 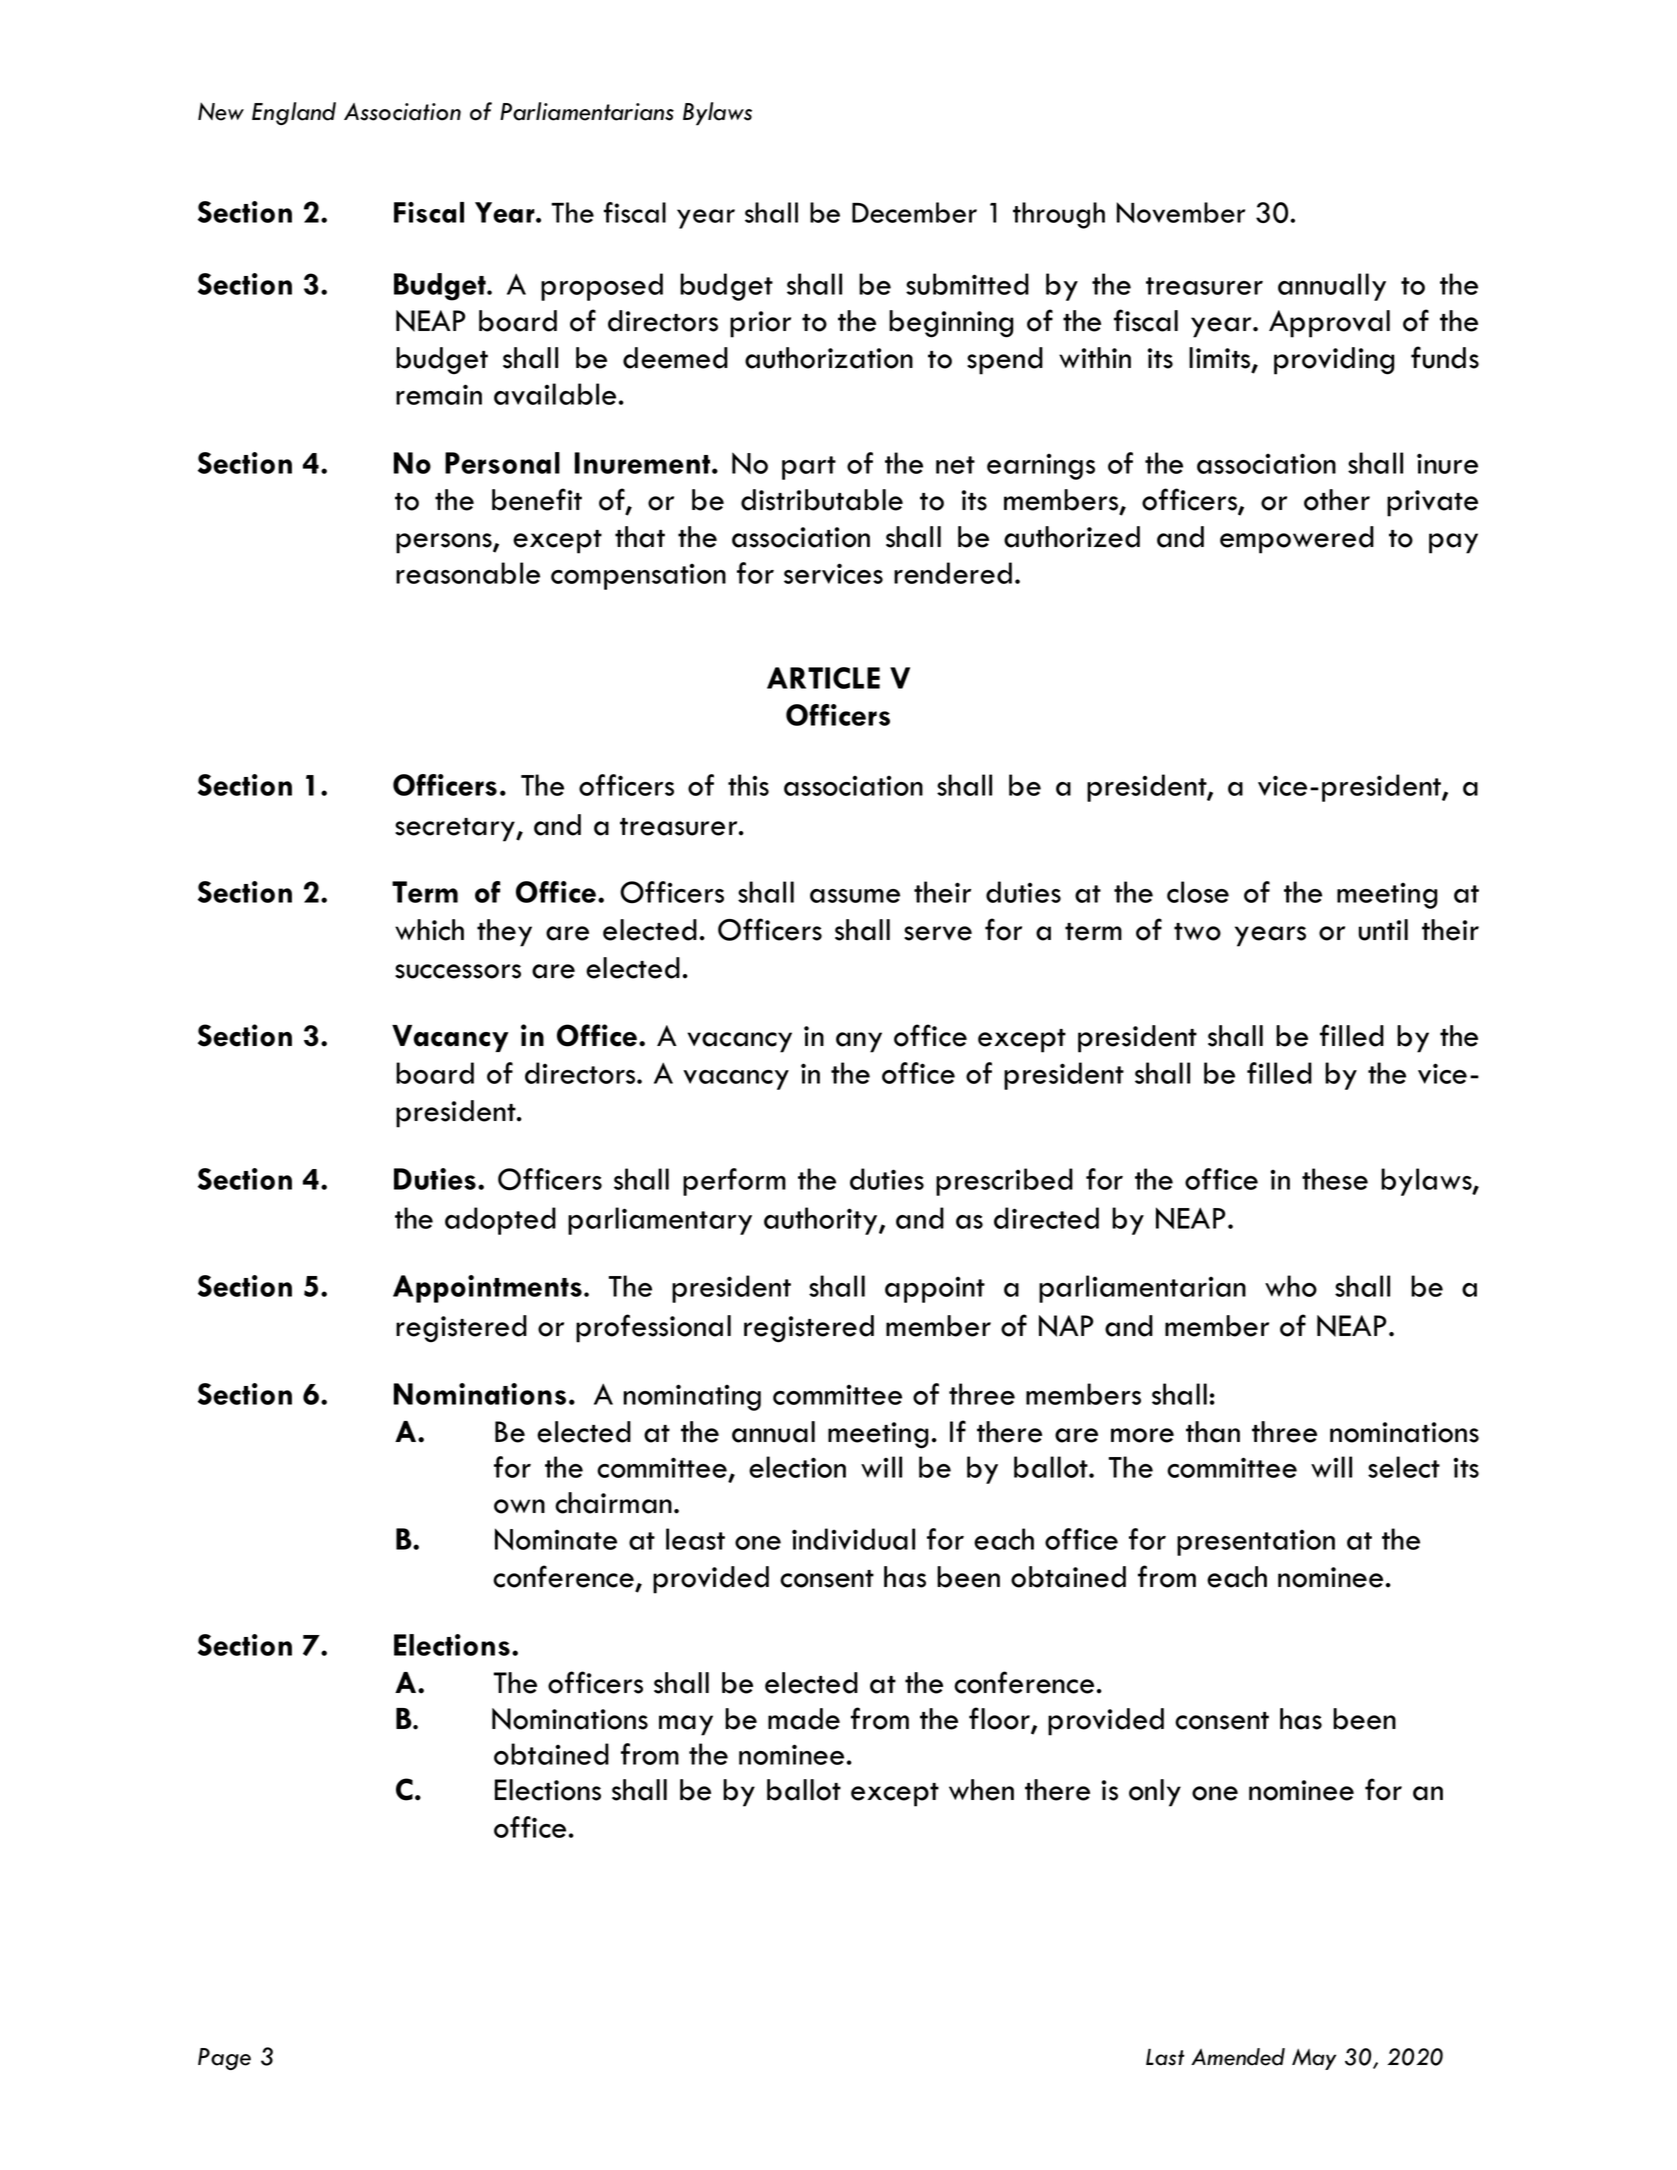 What do you see at coordinates (914, 212) in the screenshot?
I see `December` at bounding box center [914, 212].
